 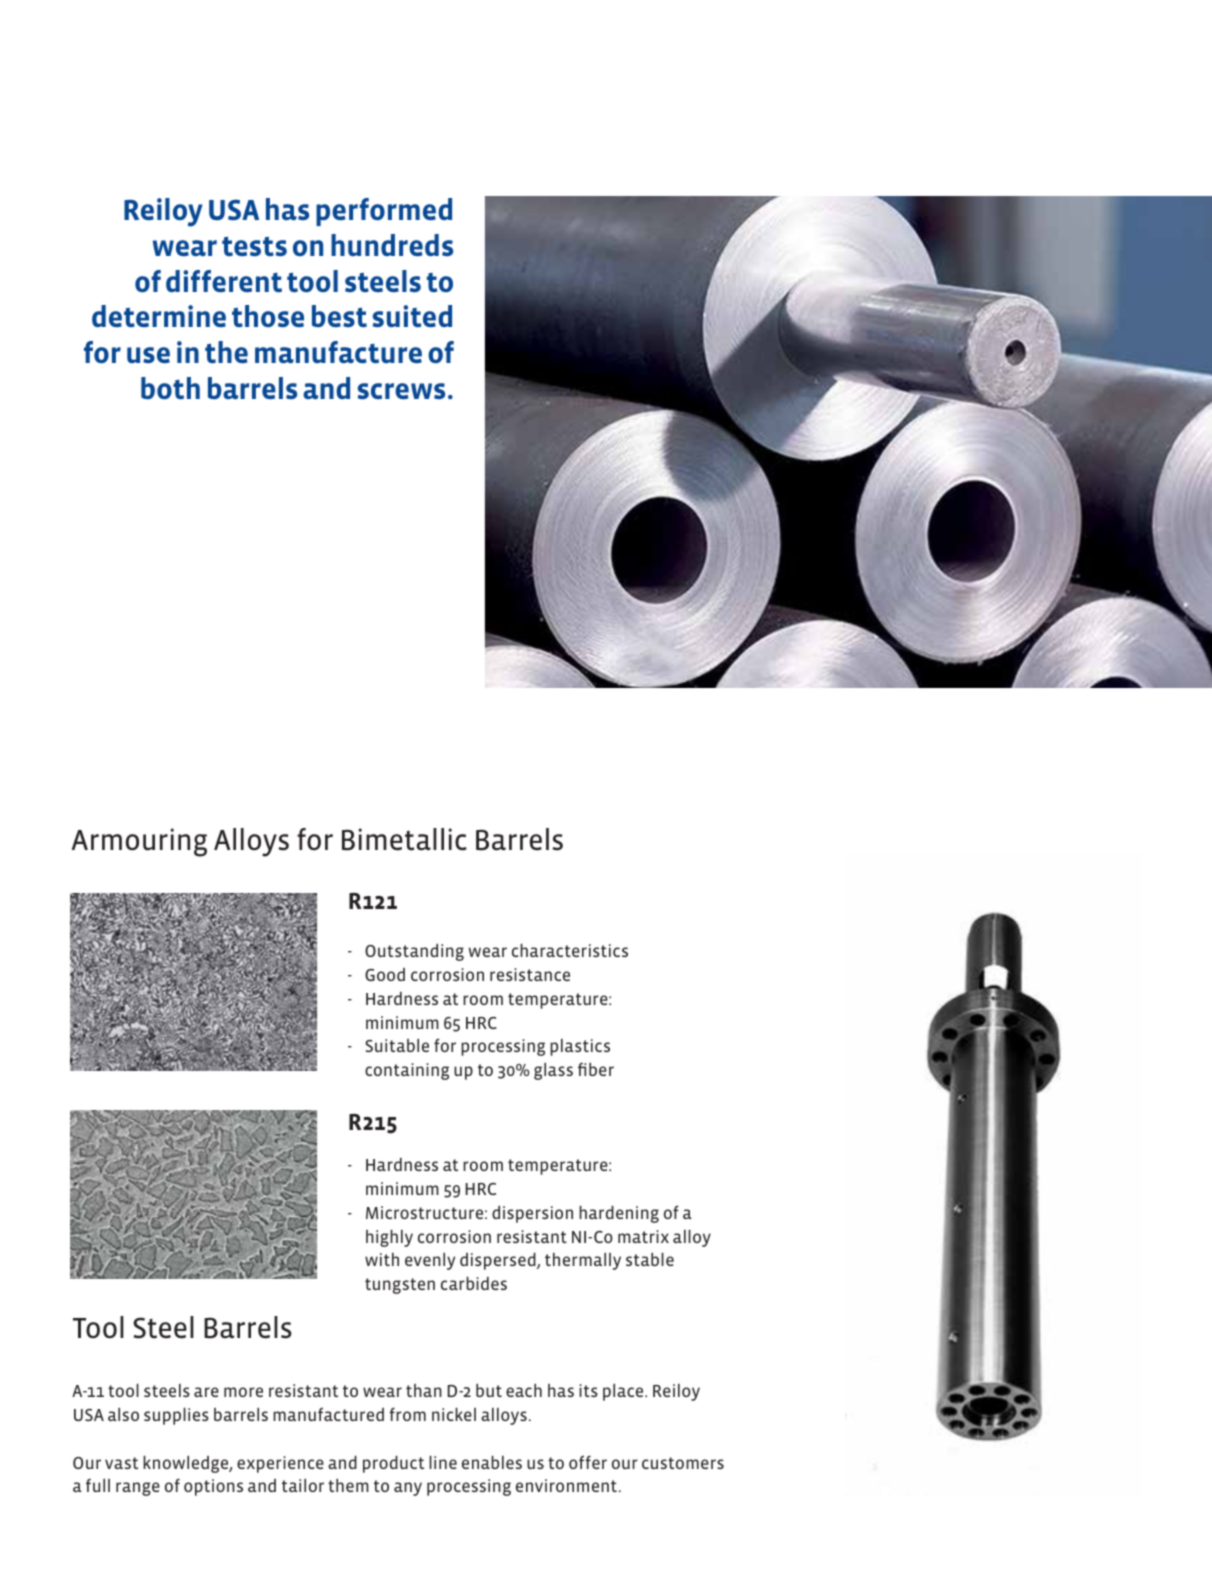 What do you see at coordinates (393, 1464) in the screenshot?
I see `product` at bounding box center [393, 1464].
